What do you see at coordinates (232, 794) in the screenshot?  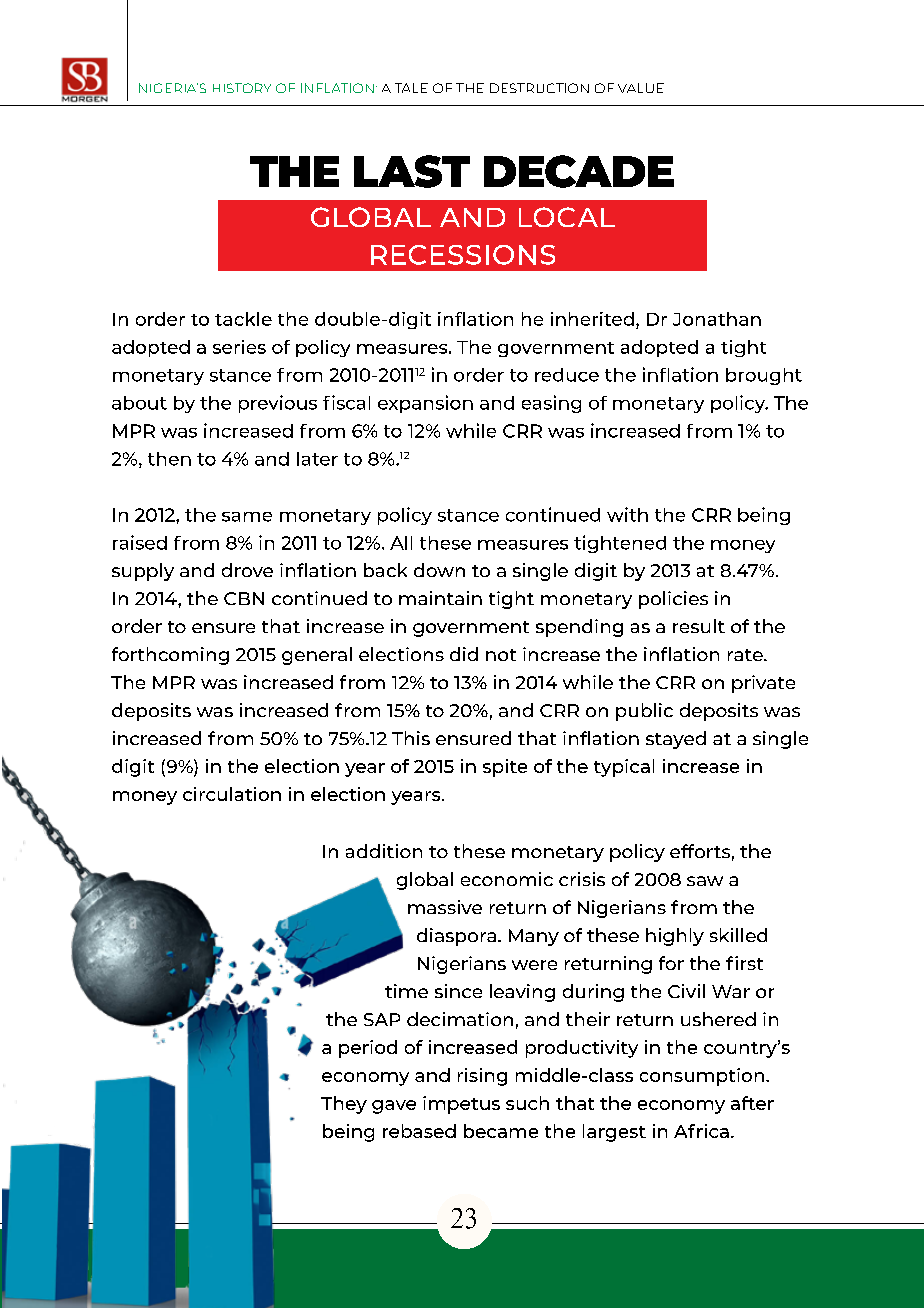 I see `circulation` at bounding box center [232, 794].
